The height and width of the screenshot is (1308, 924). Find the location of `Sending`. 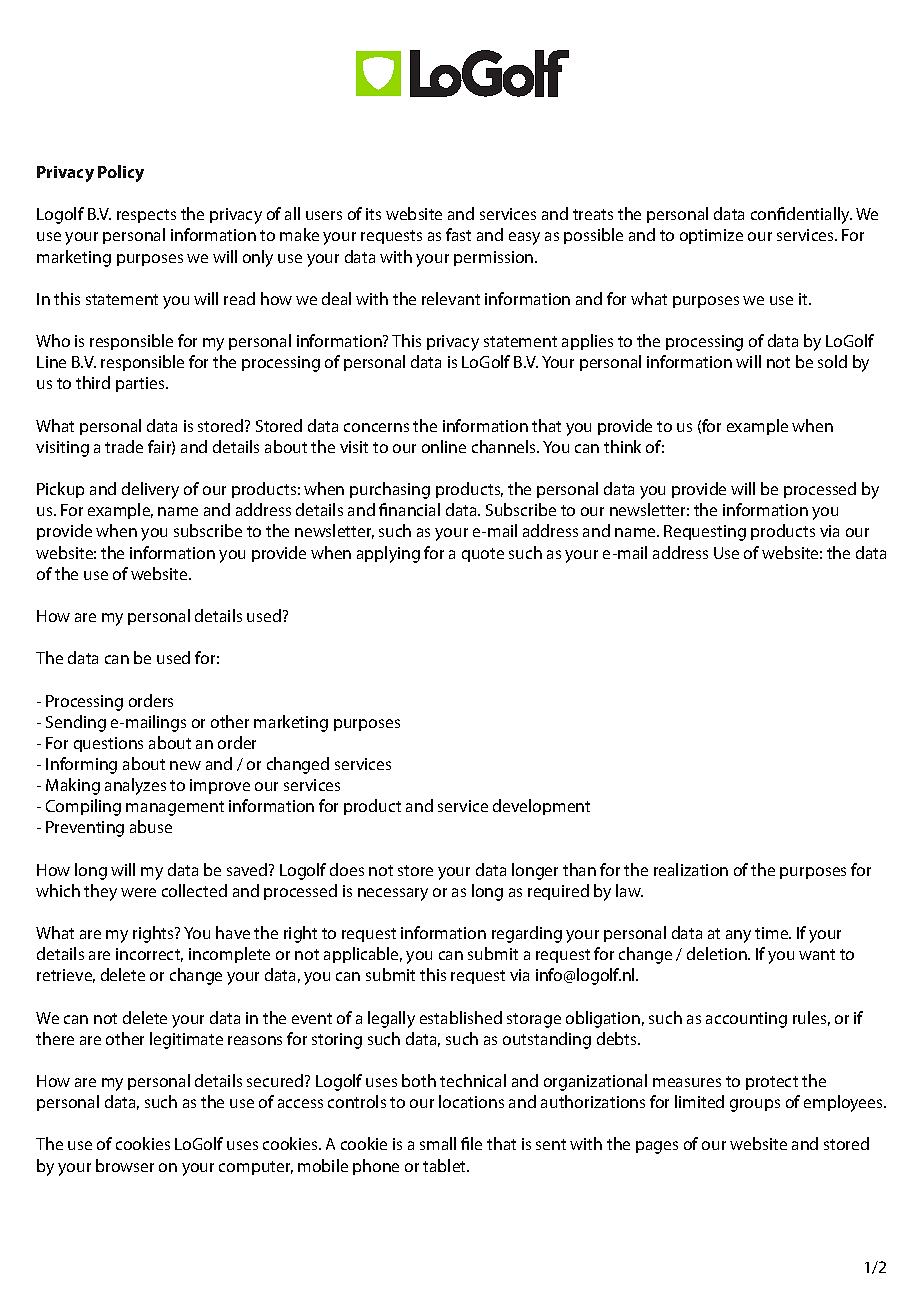

Sending is located at coordinates (76, 723).
